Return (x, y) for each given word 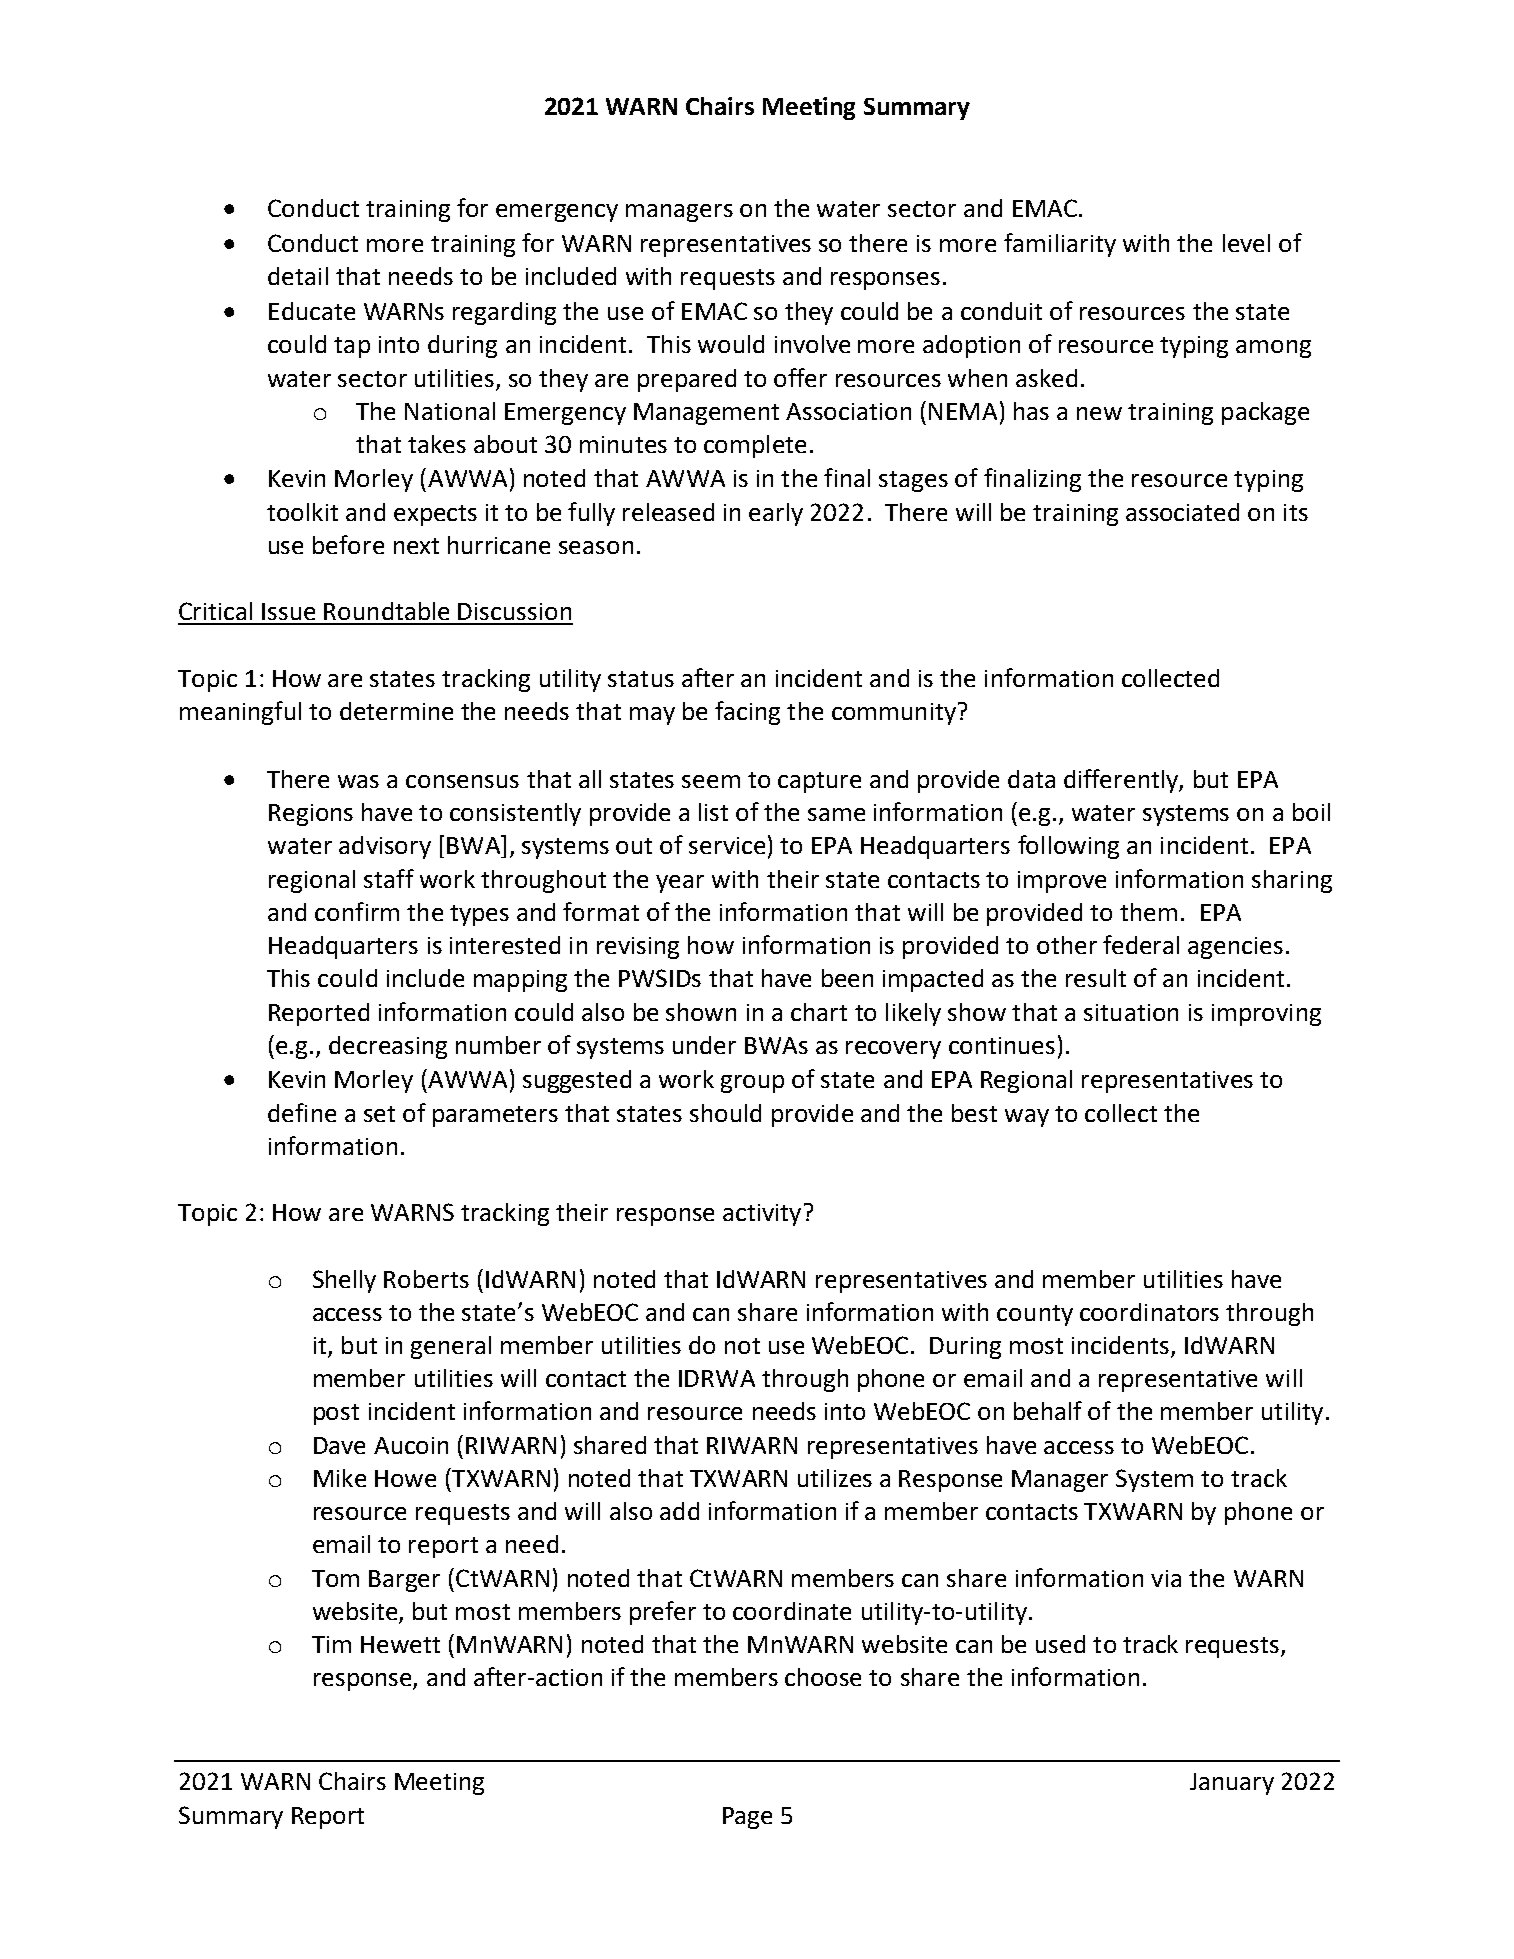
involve (812, 344)
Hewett (400, 1644)
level (1246, 243)
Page (747, 1818)
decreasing (388, 1047)
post (336, 1414)
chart (819, 1012)
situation (1131, 1012)
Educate (312, 311)
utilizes (835, 1478)
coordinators (1149, 1312)
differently (1122, 781)
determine (396, 711)
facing (747, 713)
